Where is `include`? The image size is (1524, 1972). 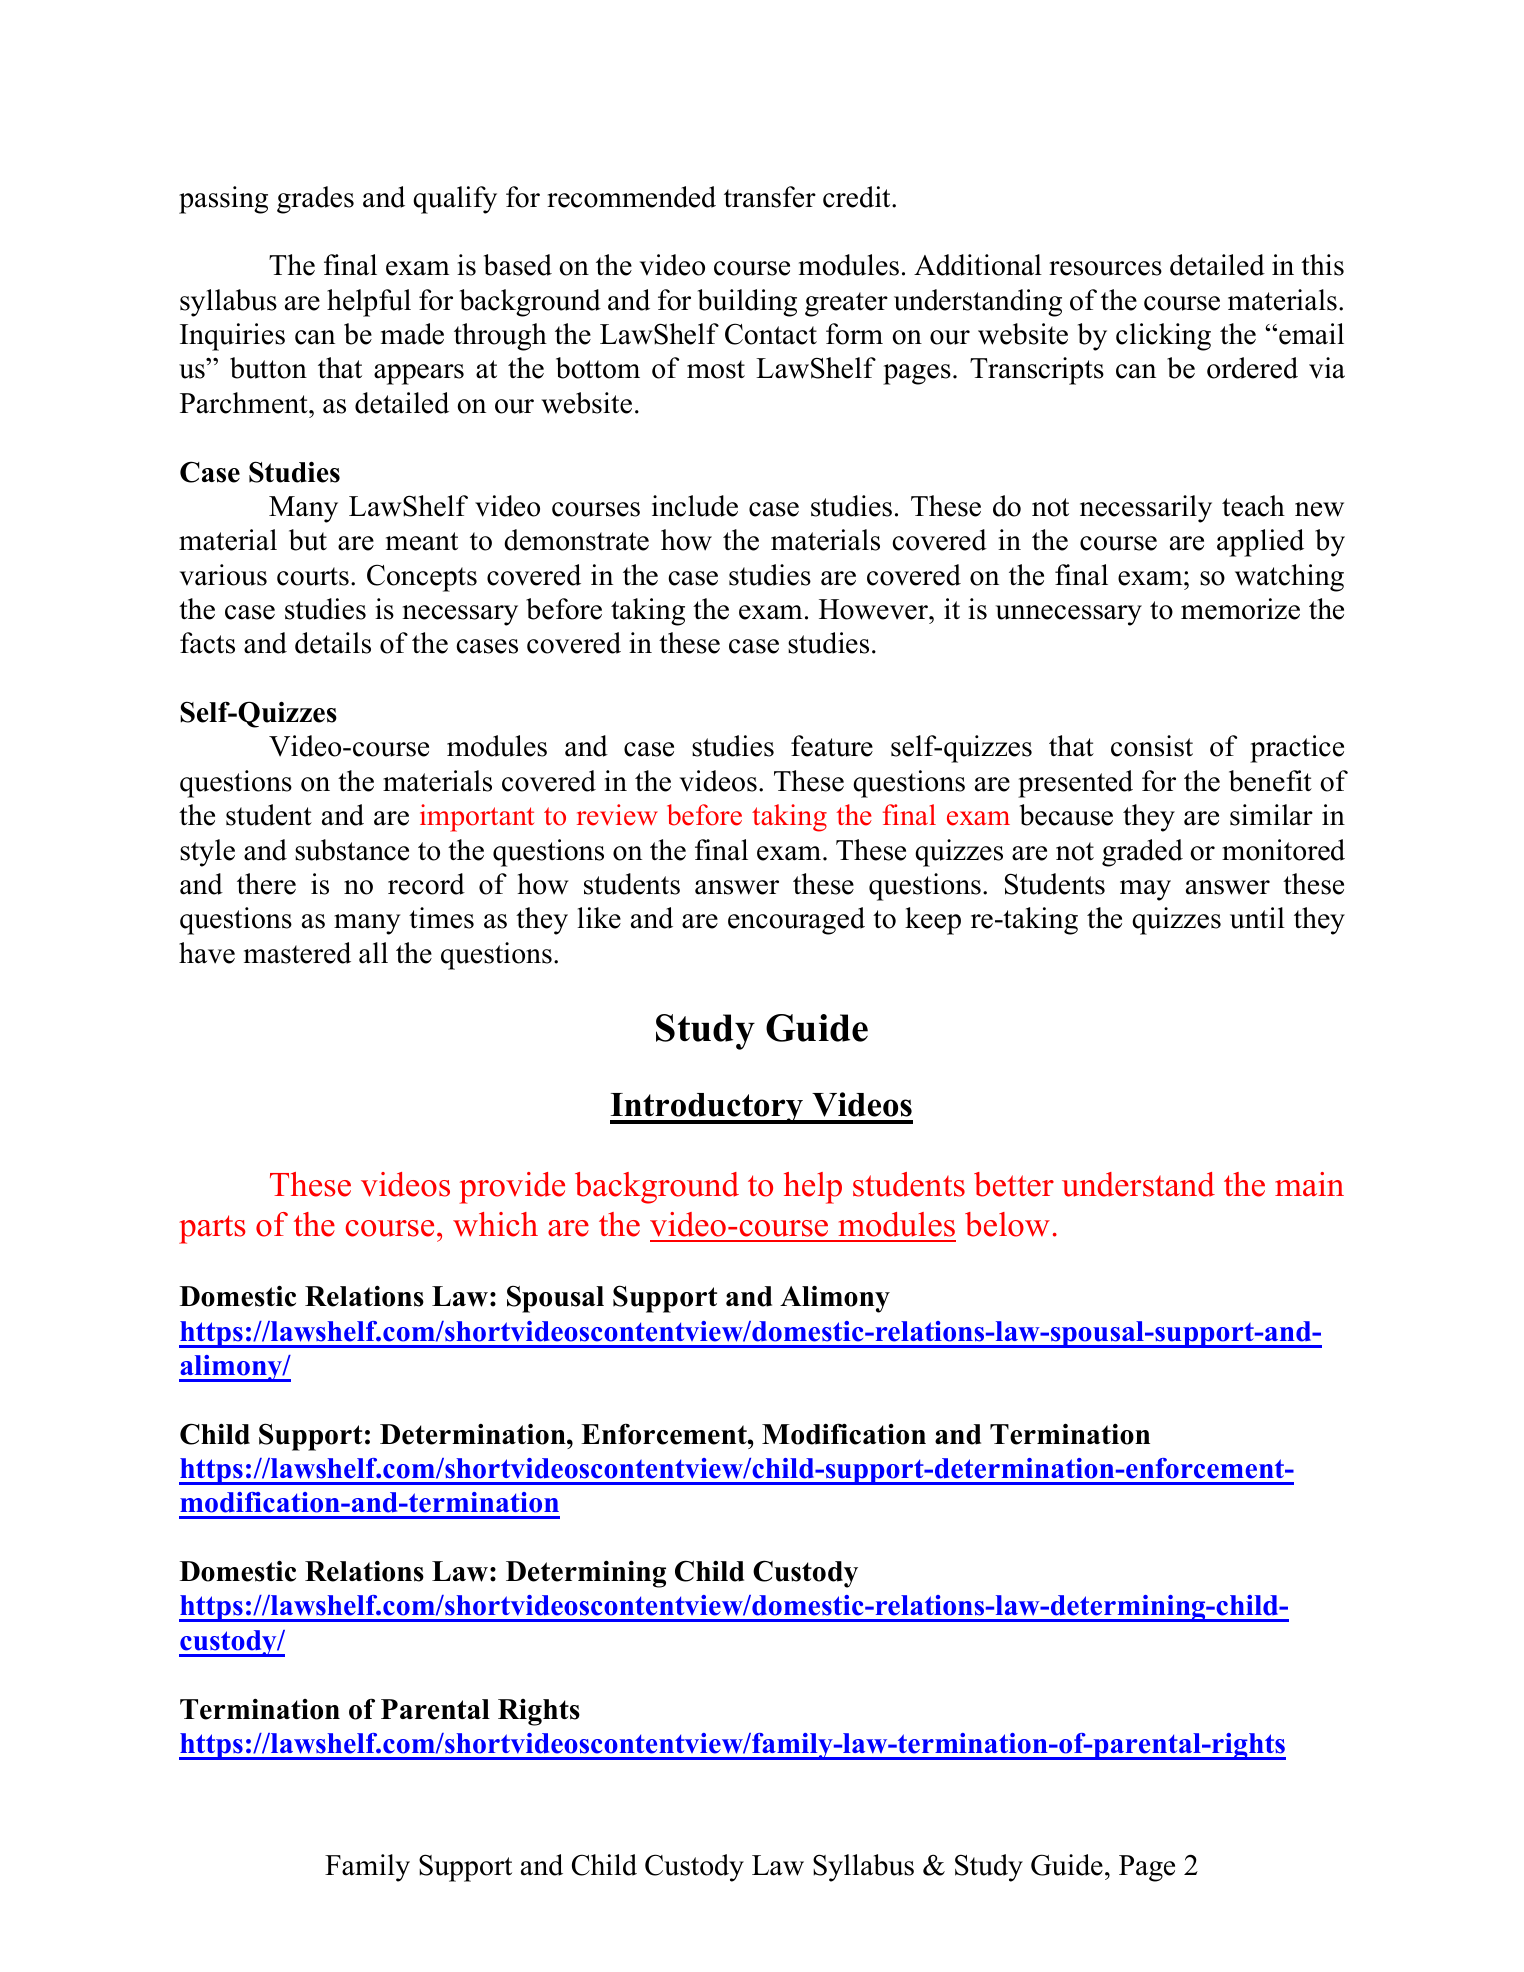
include is located at coordinates (695, 506).
